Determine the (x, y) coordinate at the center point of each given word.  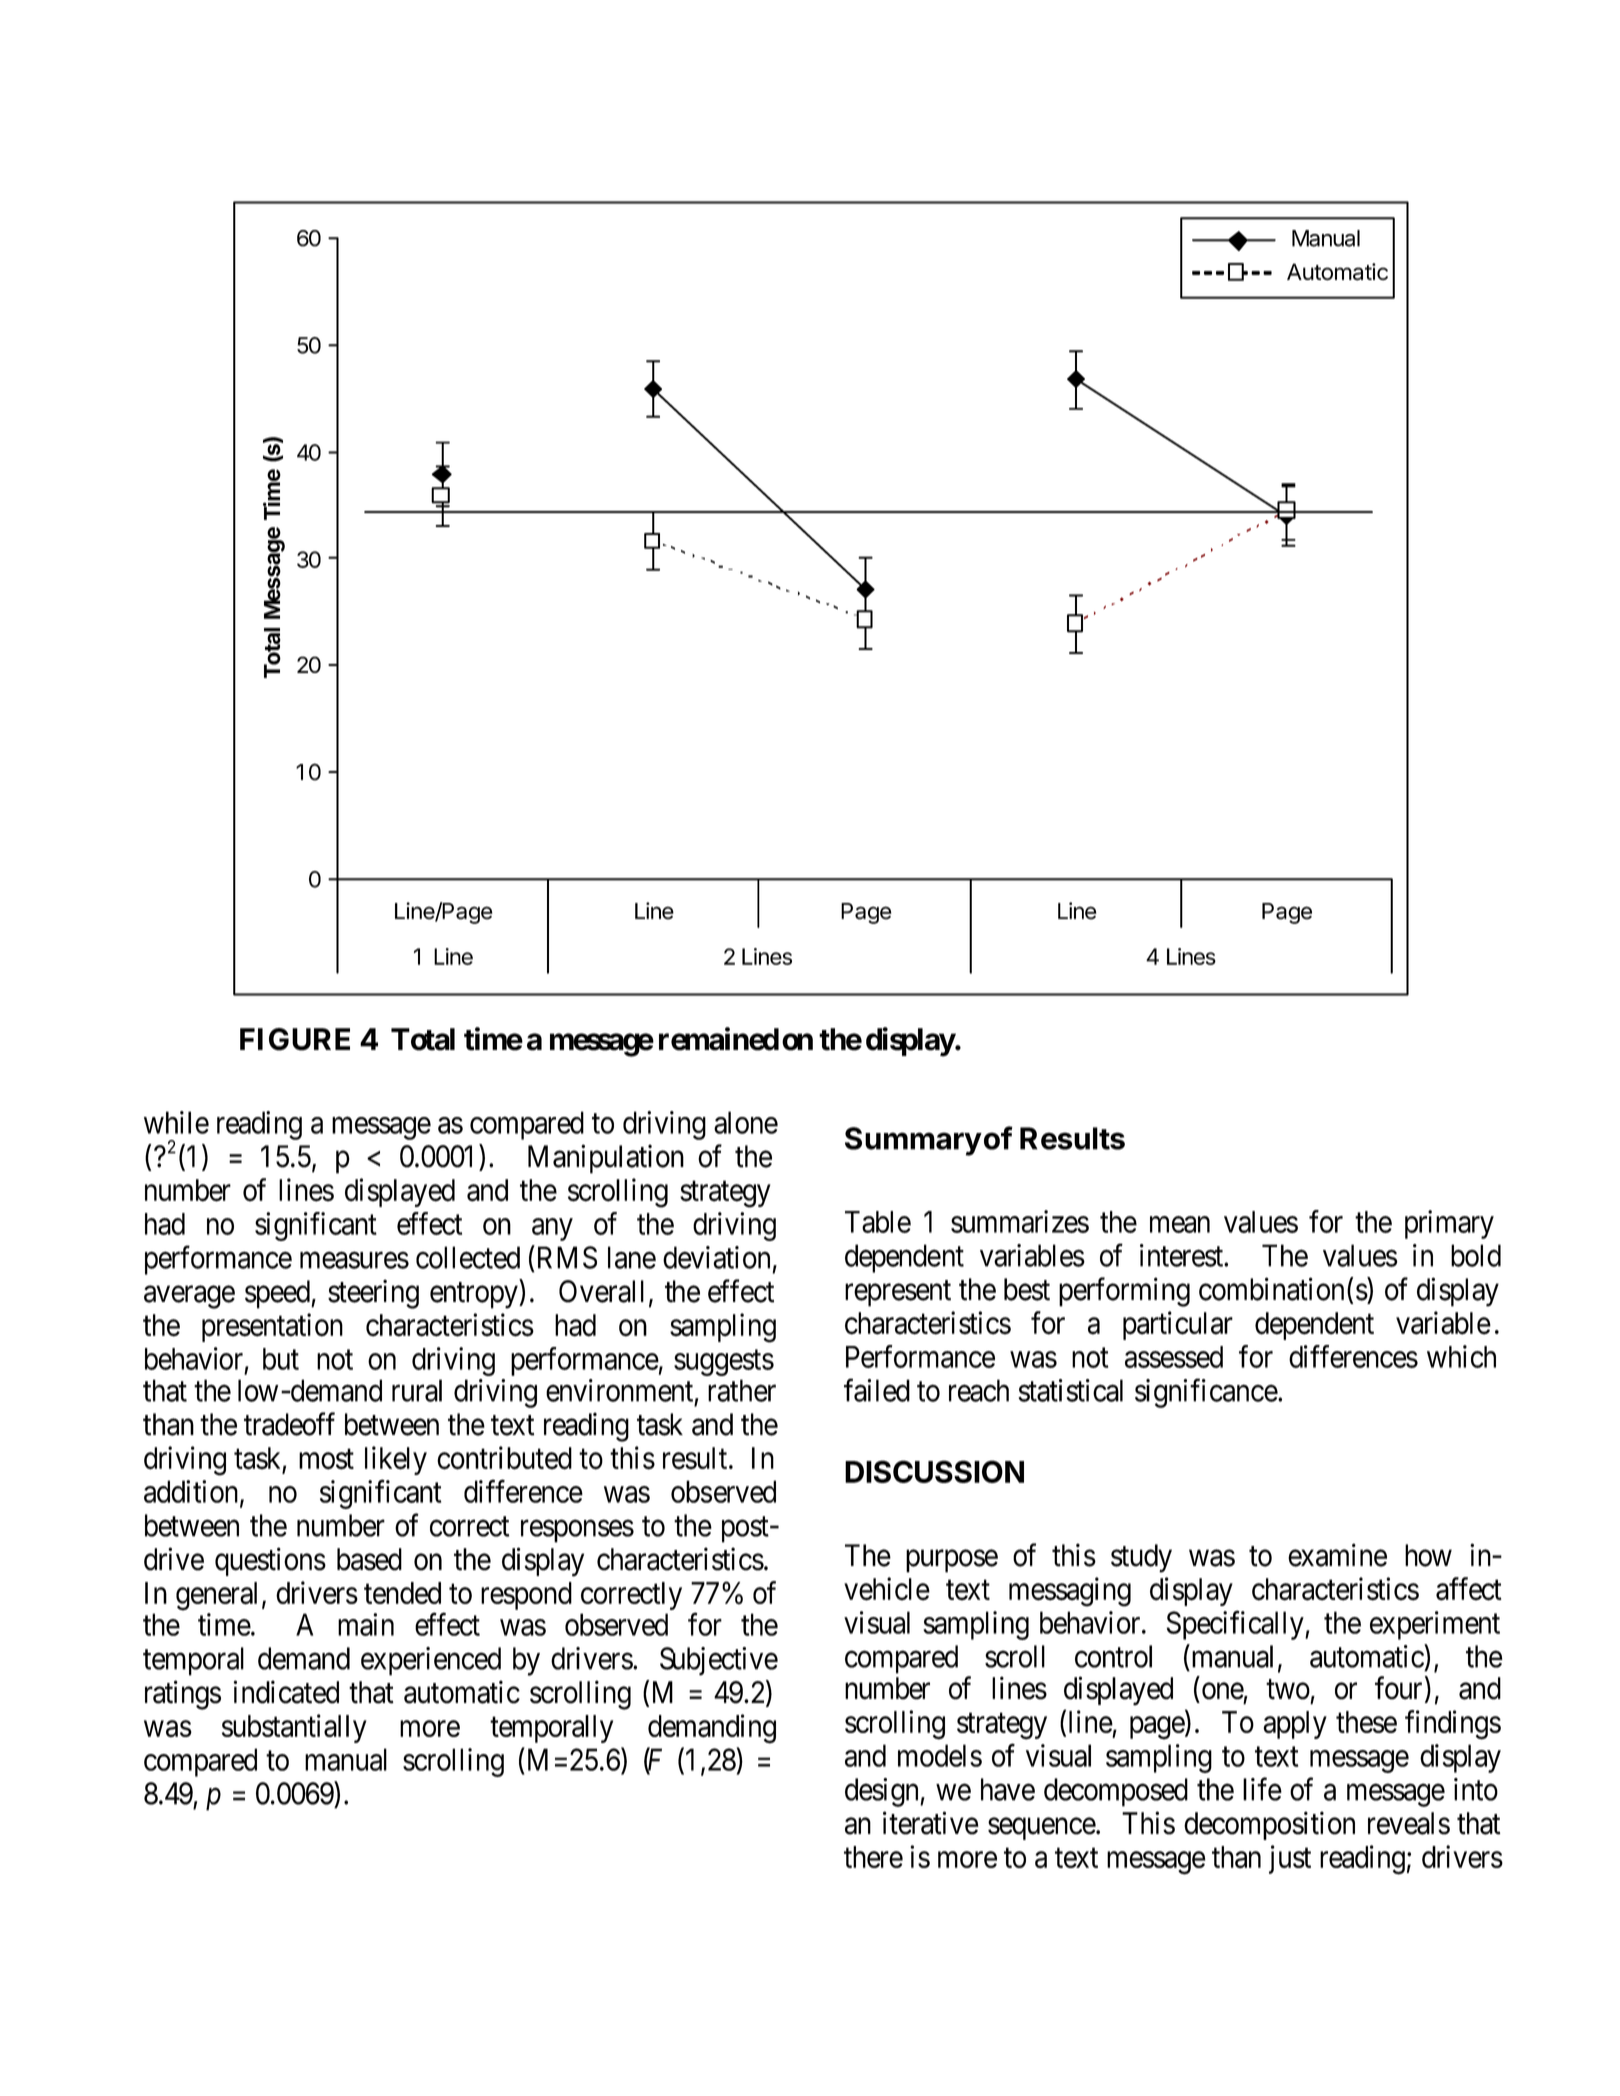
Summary (913, 1141)
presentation (272, 1327)
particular (1178, 1325)
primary (1449, 1224)
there (873, 1857)
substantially (294, 1728)
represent (898, 1293)
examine (1337, 1555)
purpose (952, 1561)
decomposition (1269, 1825)
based (369, 1559)
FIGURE (295, 1039)
